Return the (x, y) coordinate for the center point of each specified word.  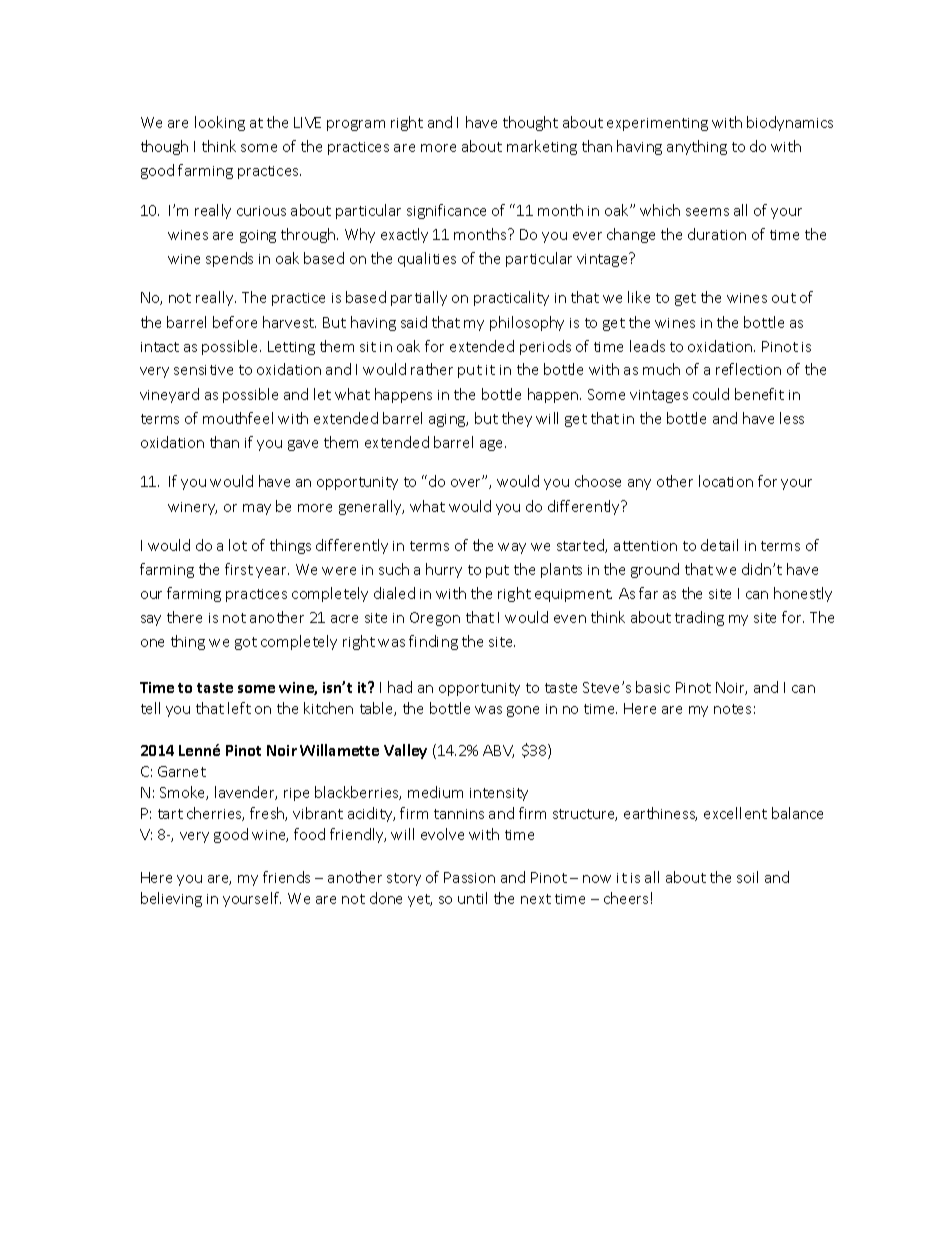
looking (220, 123)
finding (433, 642)
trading (699, 618)
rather (432, 369)
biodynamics (790, 123)
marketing (542, 147)
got (246, 643)
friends (286, 877)
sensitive (203, 370)
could (711, 394)
